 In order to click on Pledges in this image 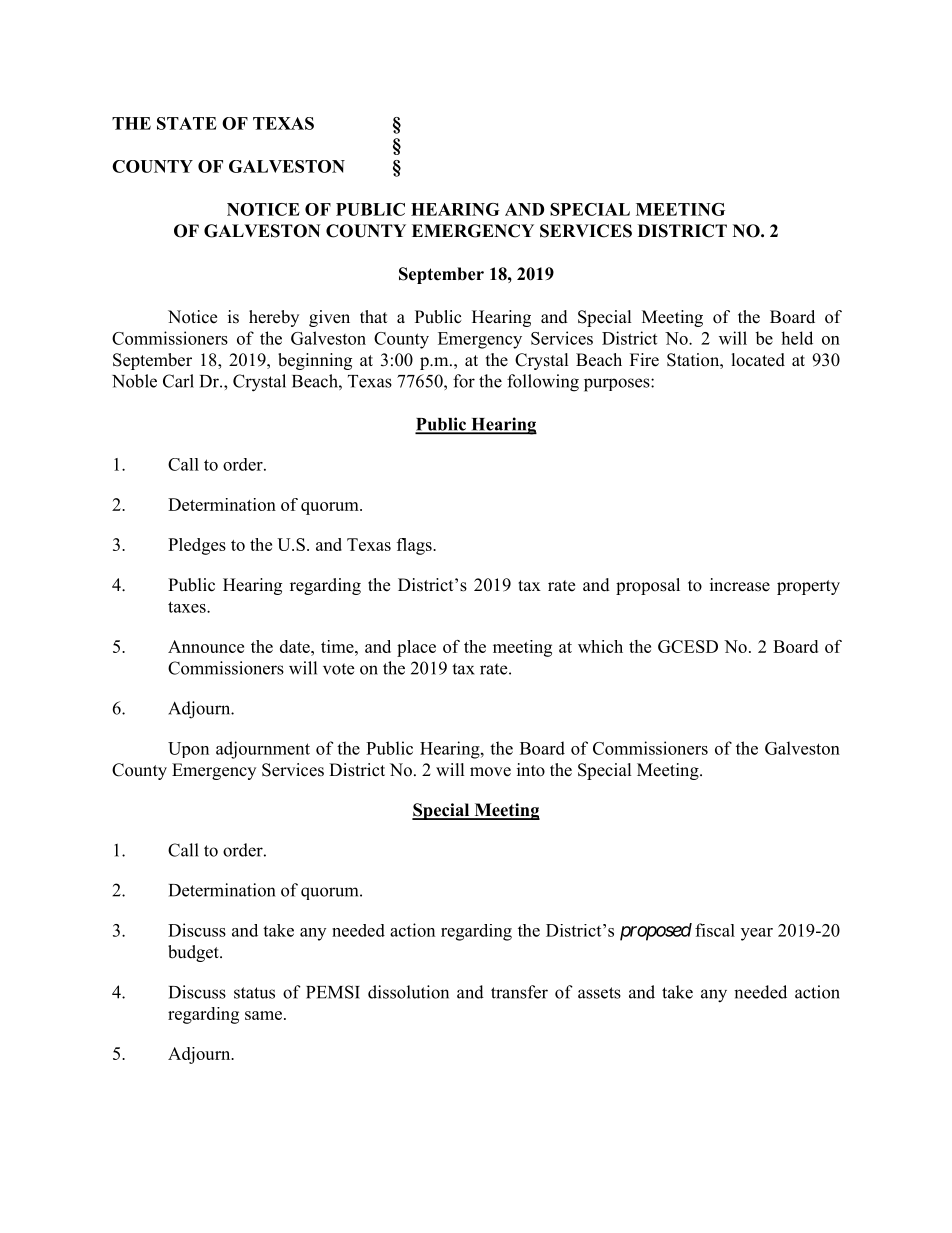, I will do `click(197, 546)`.
